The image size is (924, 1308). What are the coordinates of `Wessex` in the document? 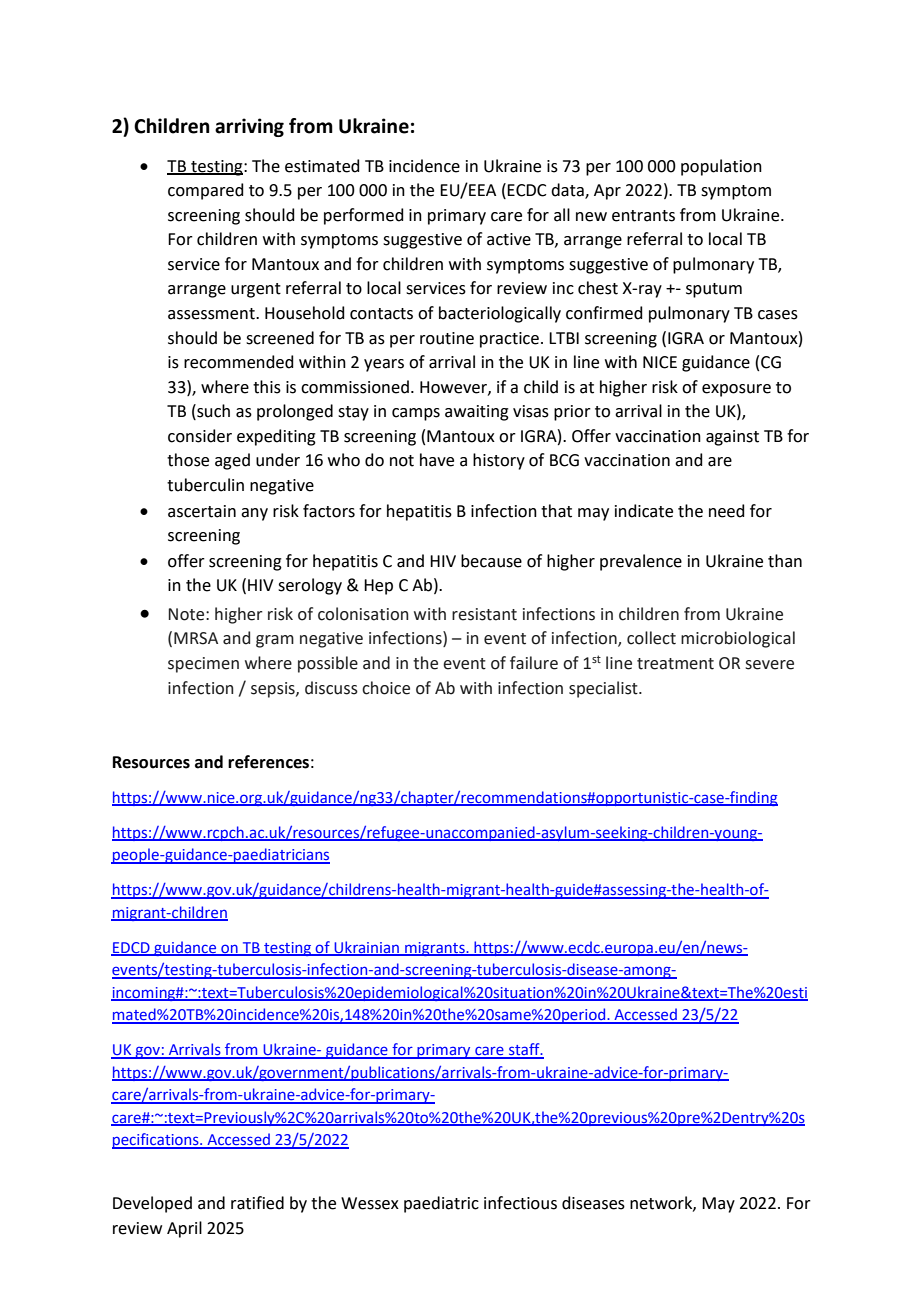 It's located at (370, 1203).
